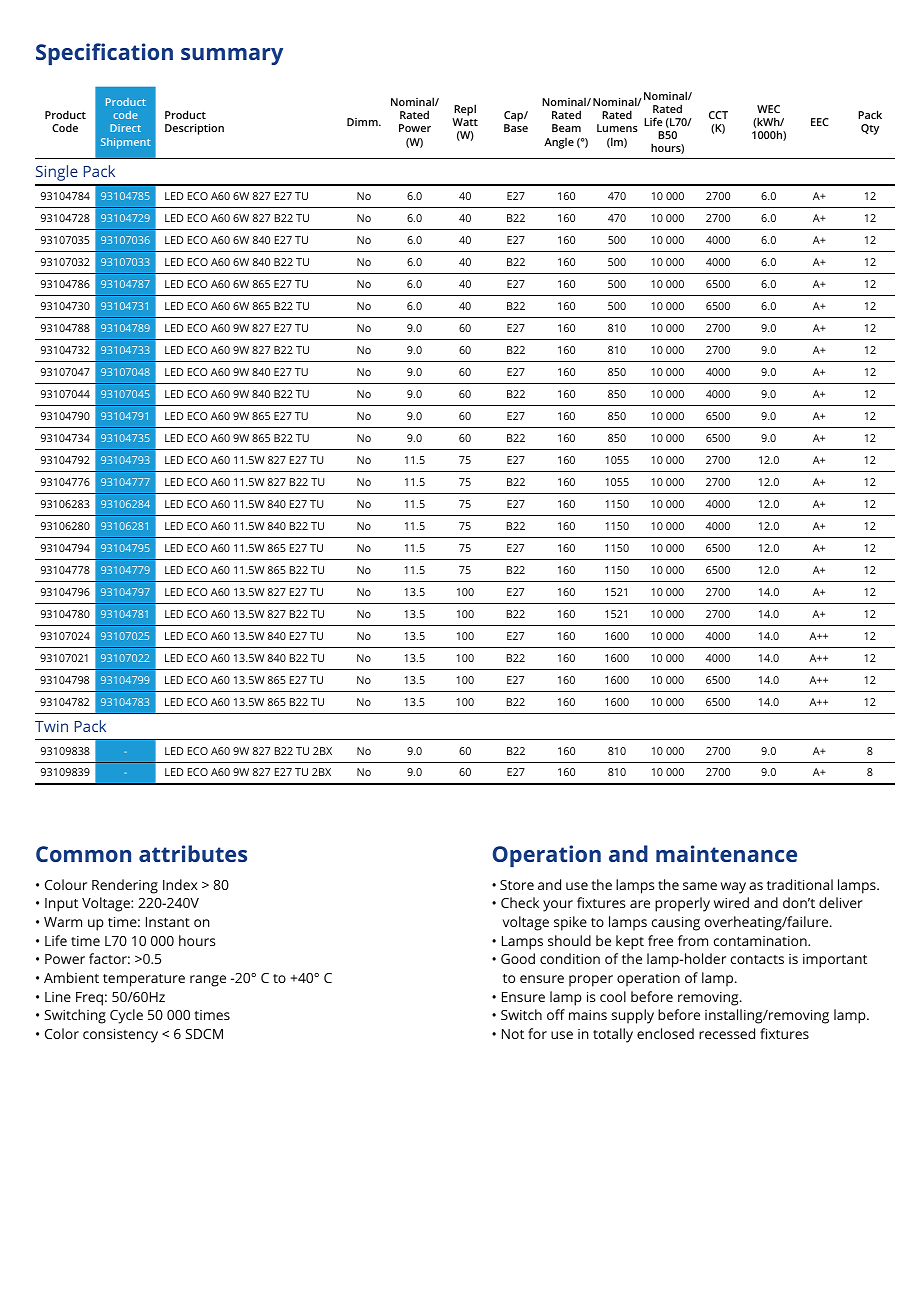 The height and width of the page is (1308, 924). Describe the element at coordinates (517, 885) in the page. I see `Store` at that location.
